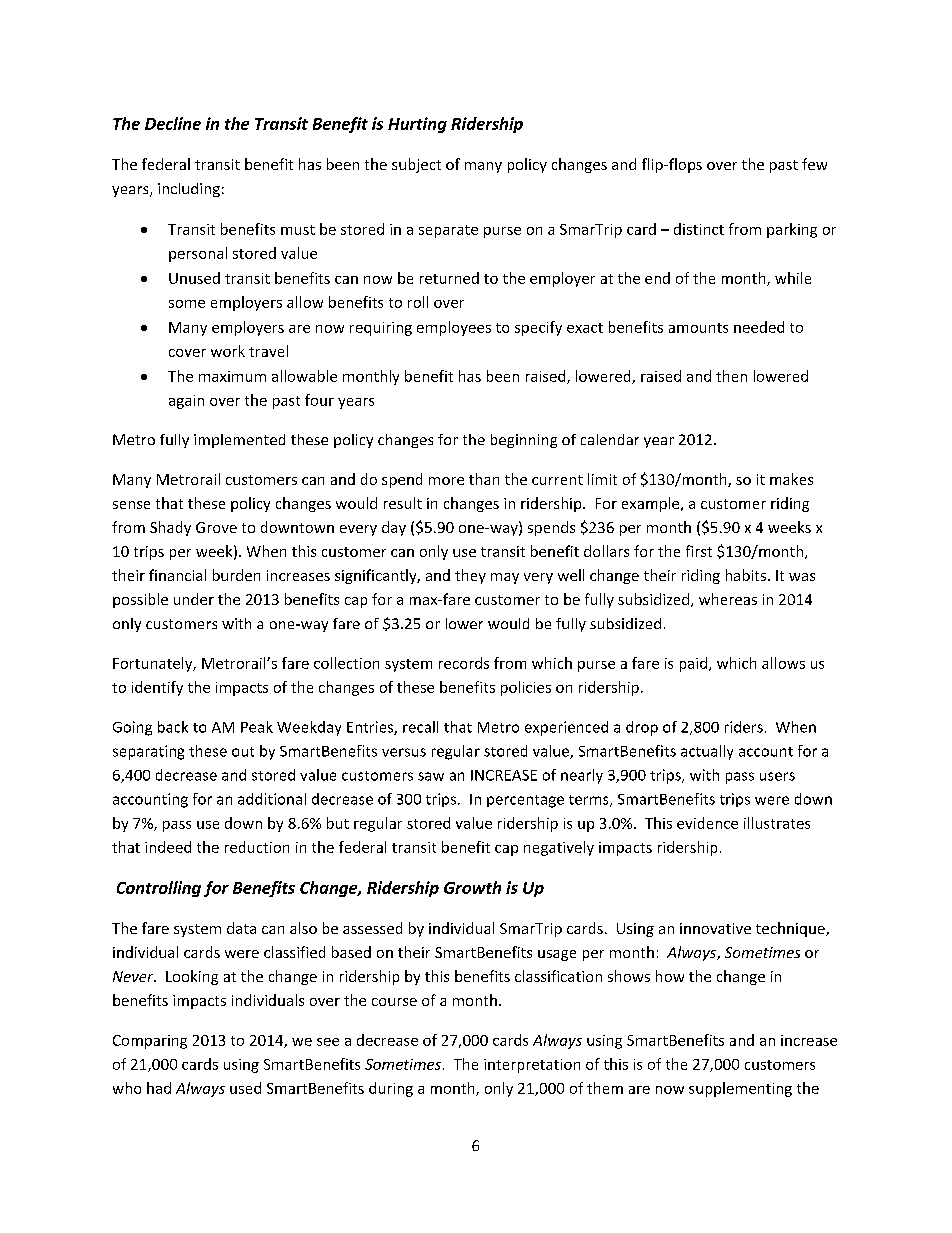 The width and height of the image is (952, 1233). What do you see at coordinates (731, 376) in the image?
I see `then` at bounding box center [731, 376].
